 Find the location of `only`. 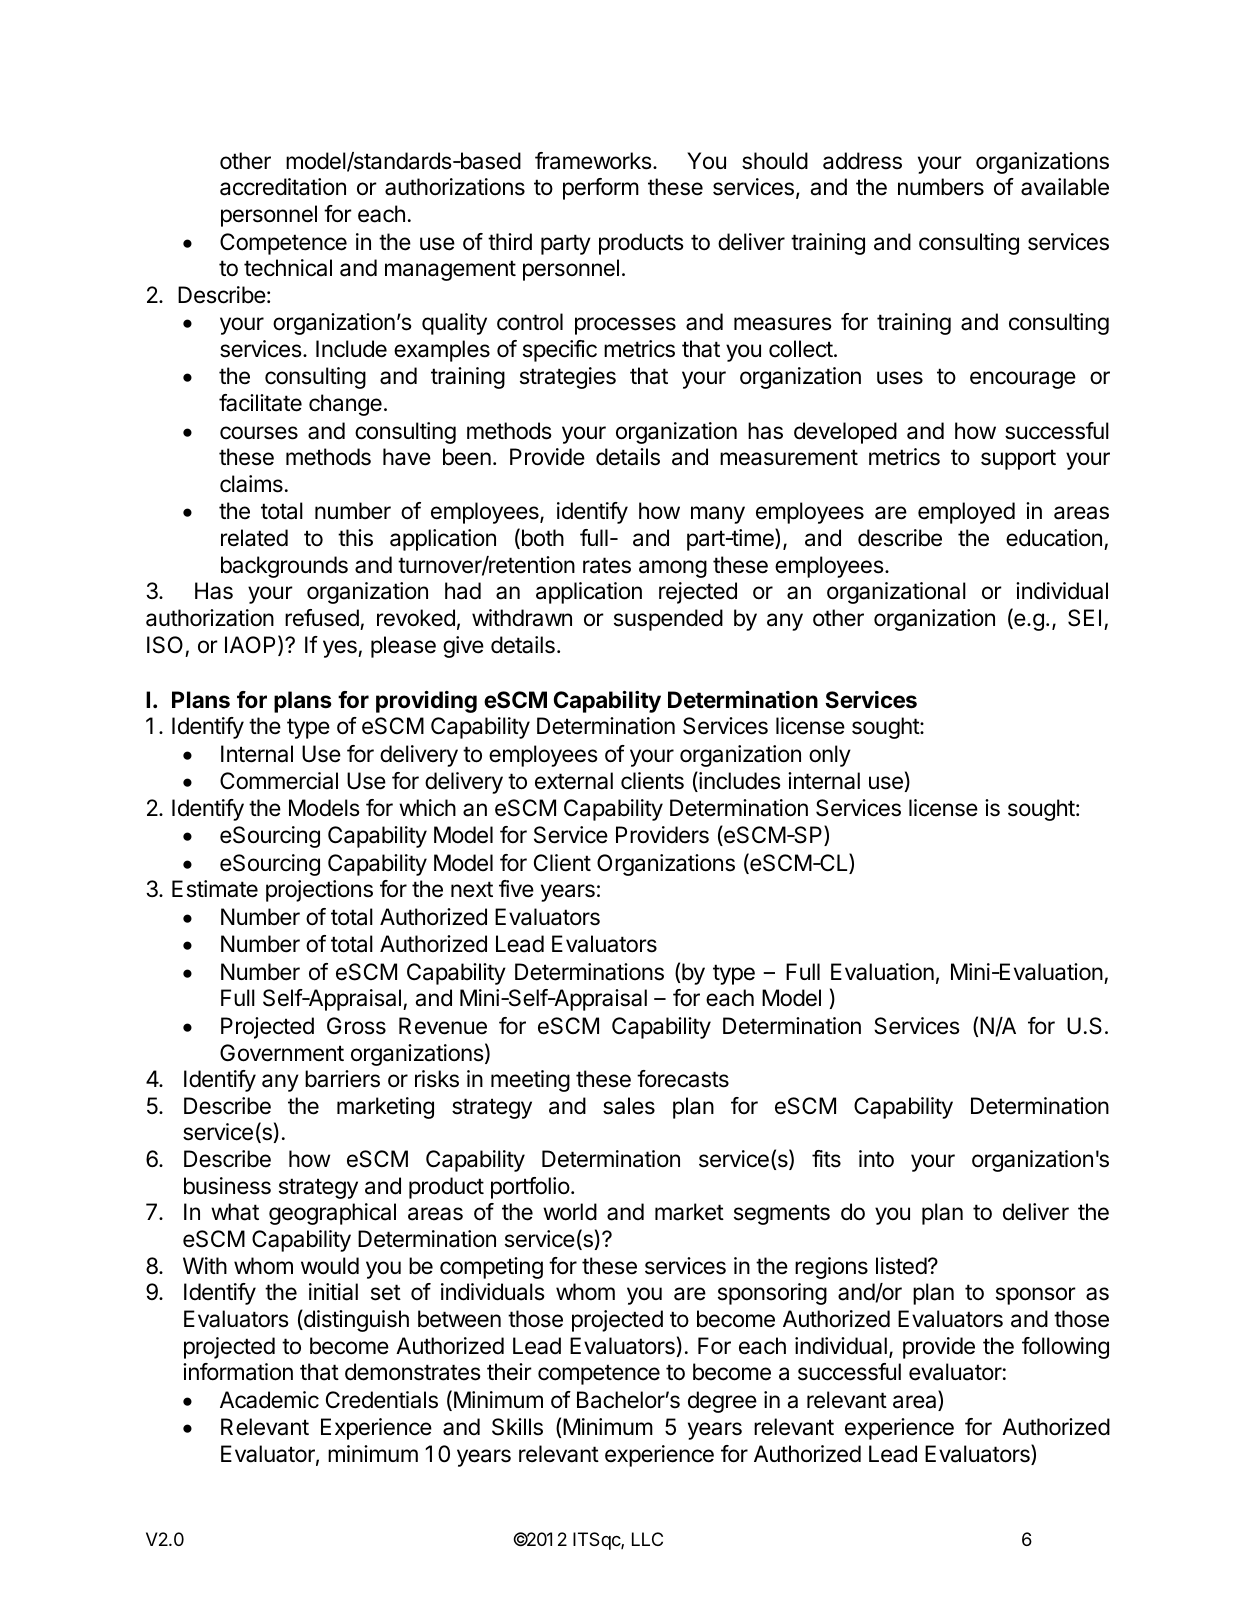

only is located at coordinates (830, 756).
